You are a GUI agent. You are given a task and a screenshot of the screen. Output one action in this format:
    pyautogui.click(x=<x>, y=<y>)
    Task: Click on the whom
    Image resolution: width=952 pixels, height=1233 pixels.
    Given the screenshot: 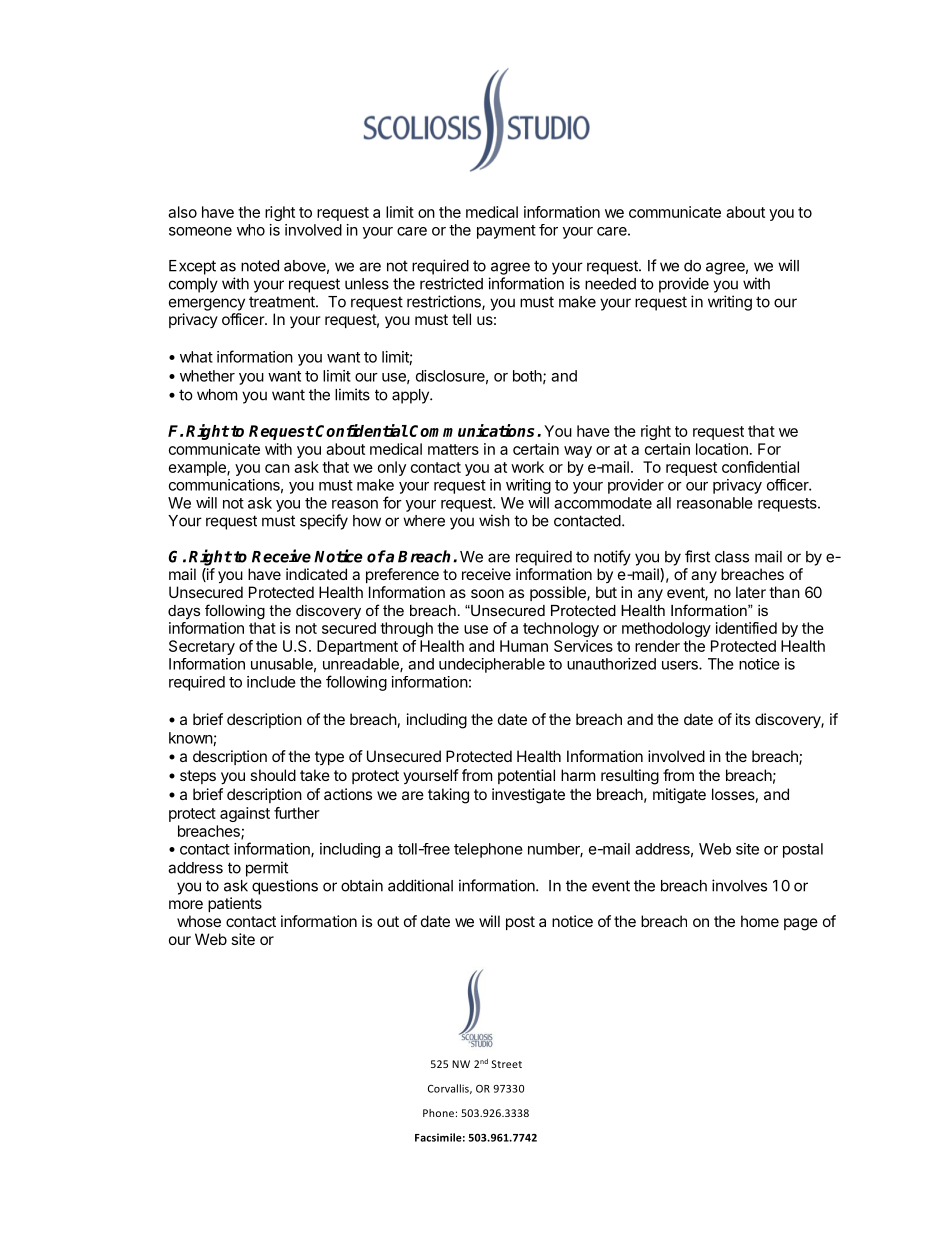 What is the action you would take?
    pyautogui.click(x=217, y=395)
